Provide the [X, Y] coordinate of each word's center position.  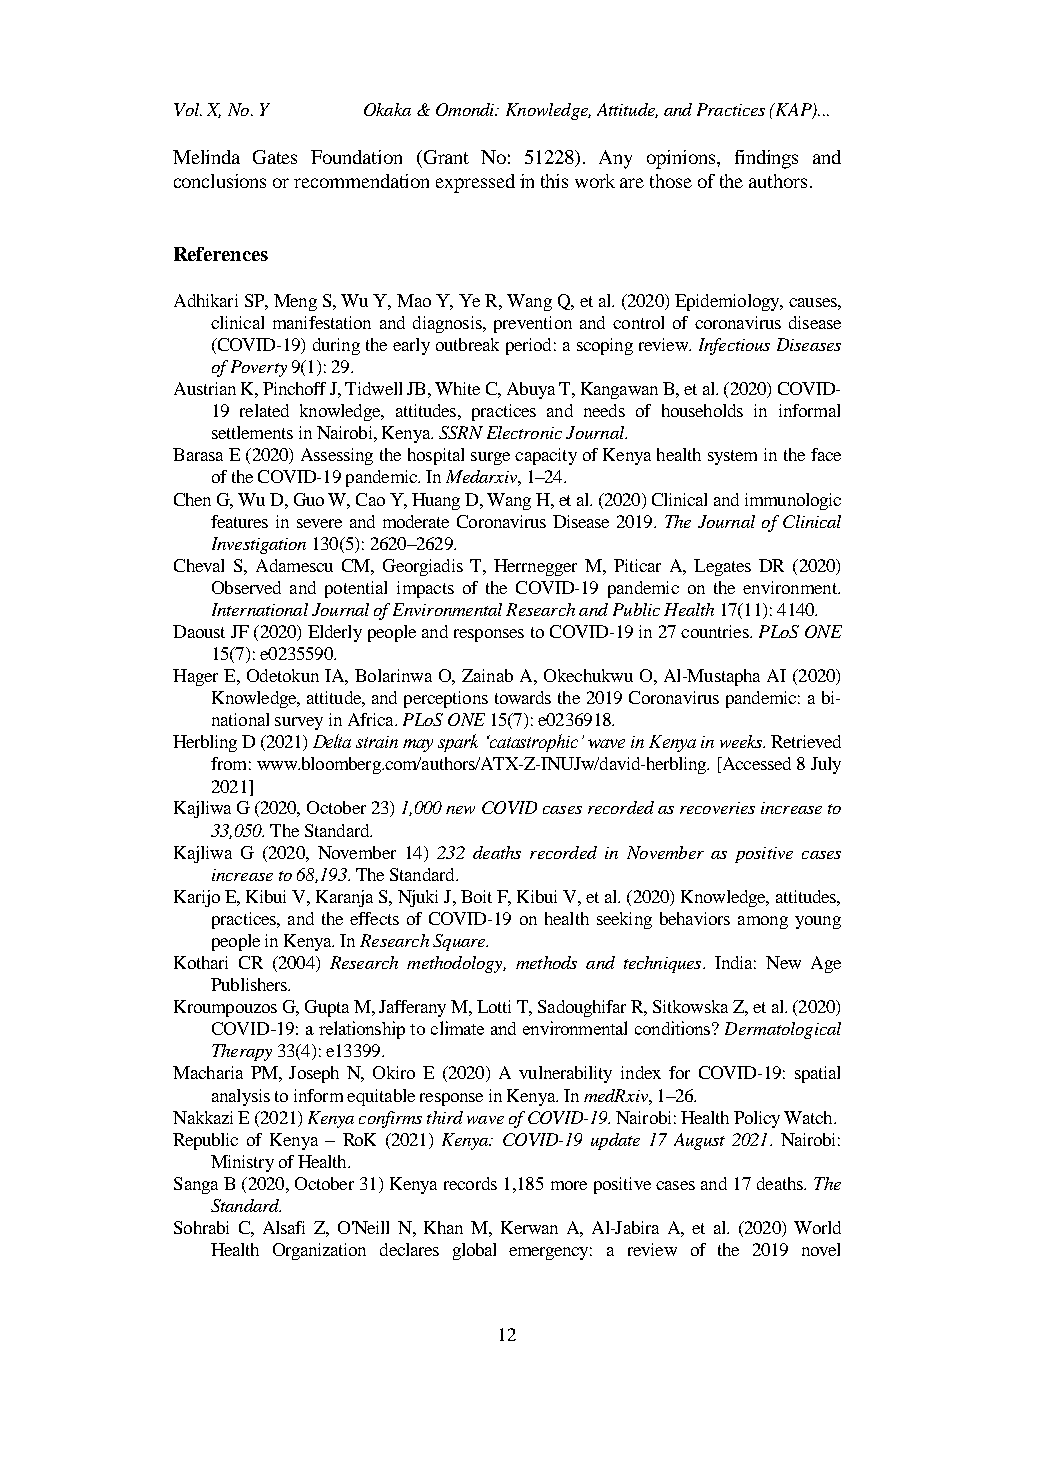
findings [766, 159]
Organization [319, 1251]
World [817, 1227]
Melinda [206, 157]
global [474, 1251]
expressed [475, 183]
